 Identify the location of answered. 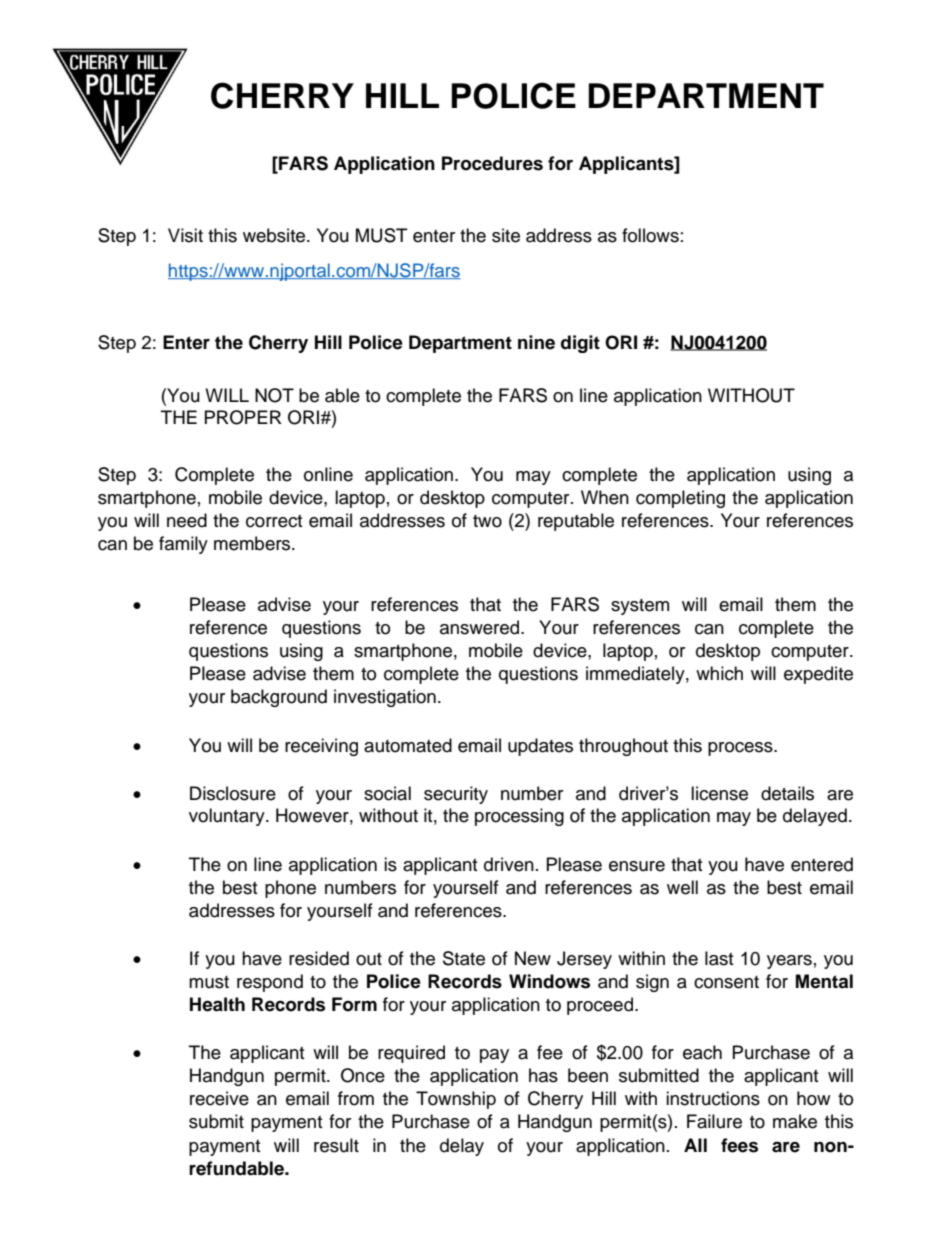
(481, 627).
